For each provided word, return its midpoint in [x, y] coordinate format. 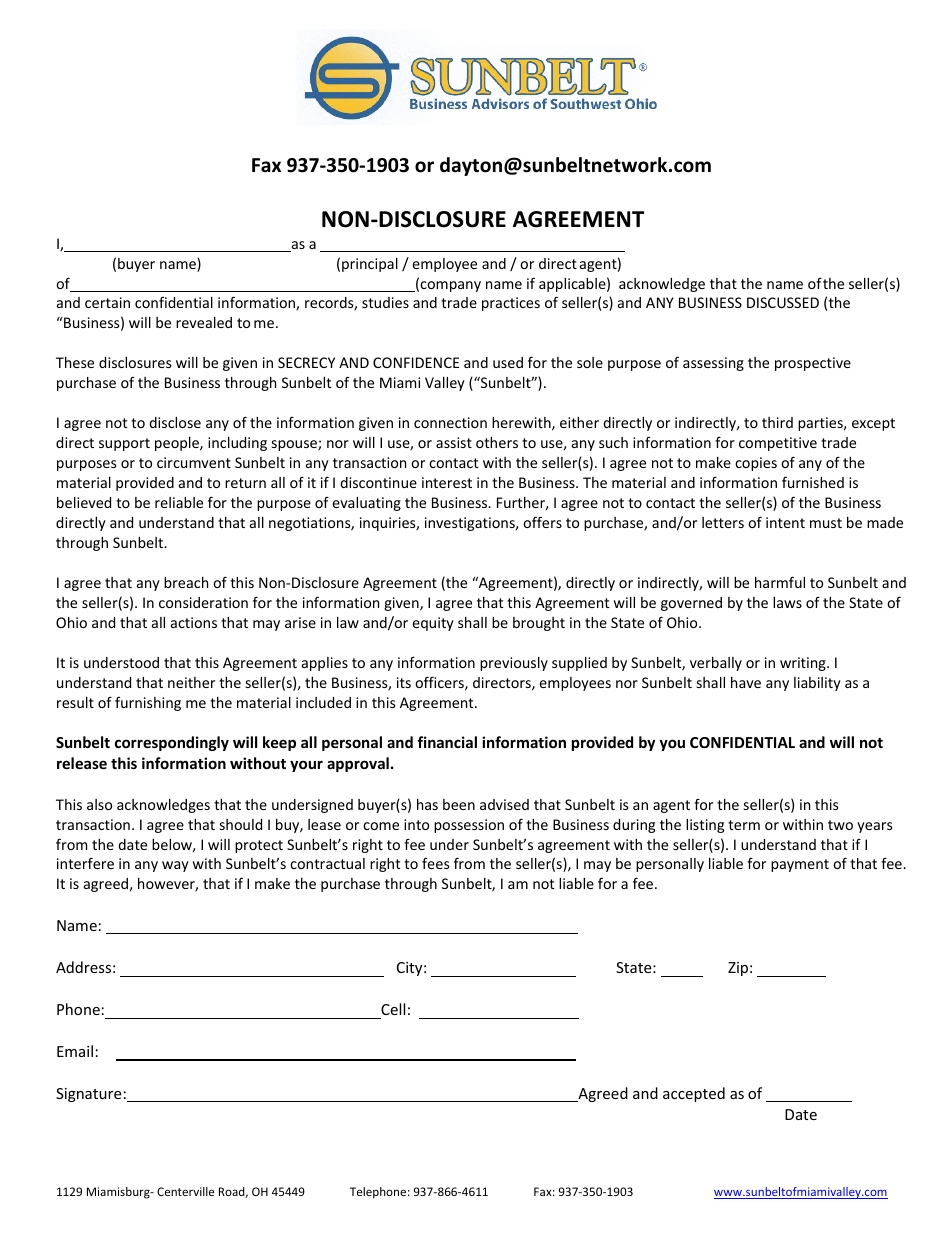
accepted [694, 1094]
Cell [393, 1009]
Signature [88, 1095]
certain [107, 302]
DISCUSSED [783, 302]
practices [511, 304]
